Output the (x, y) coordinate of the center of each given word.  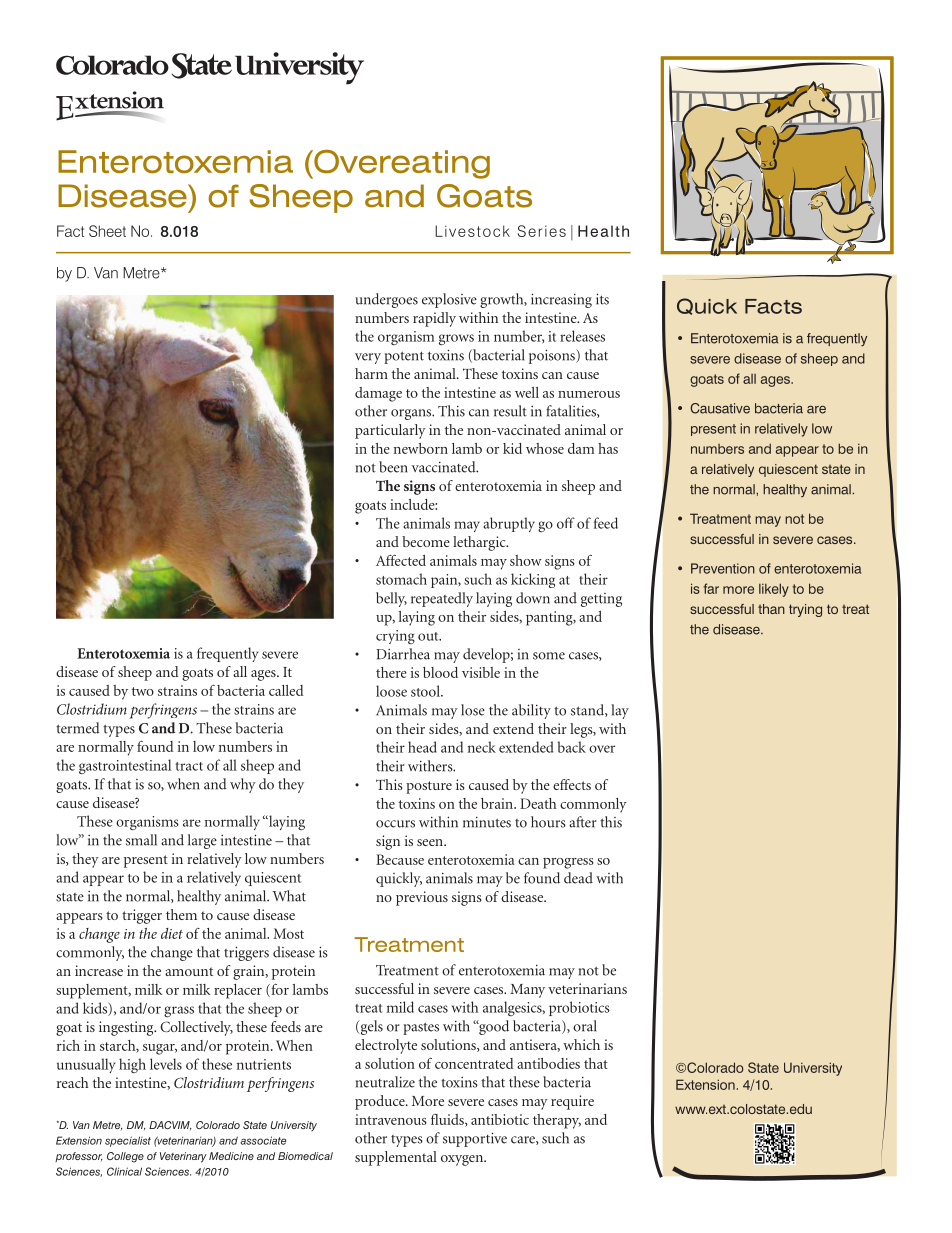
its (602, 299)
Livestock (472, 231)
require (572, 1102)
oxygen (463, 1160)
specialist (128, 1141)
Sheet (107, 231)
